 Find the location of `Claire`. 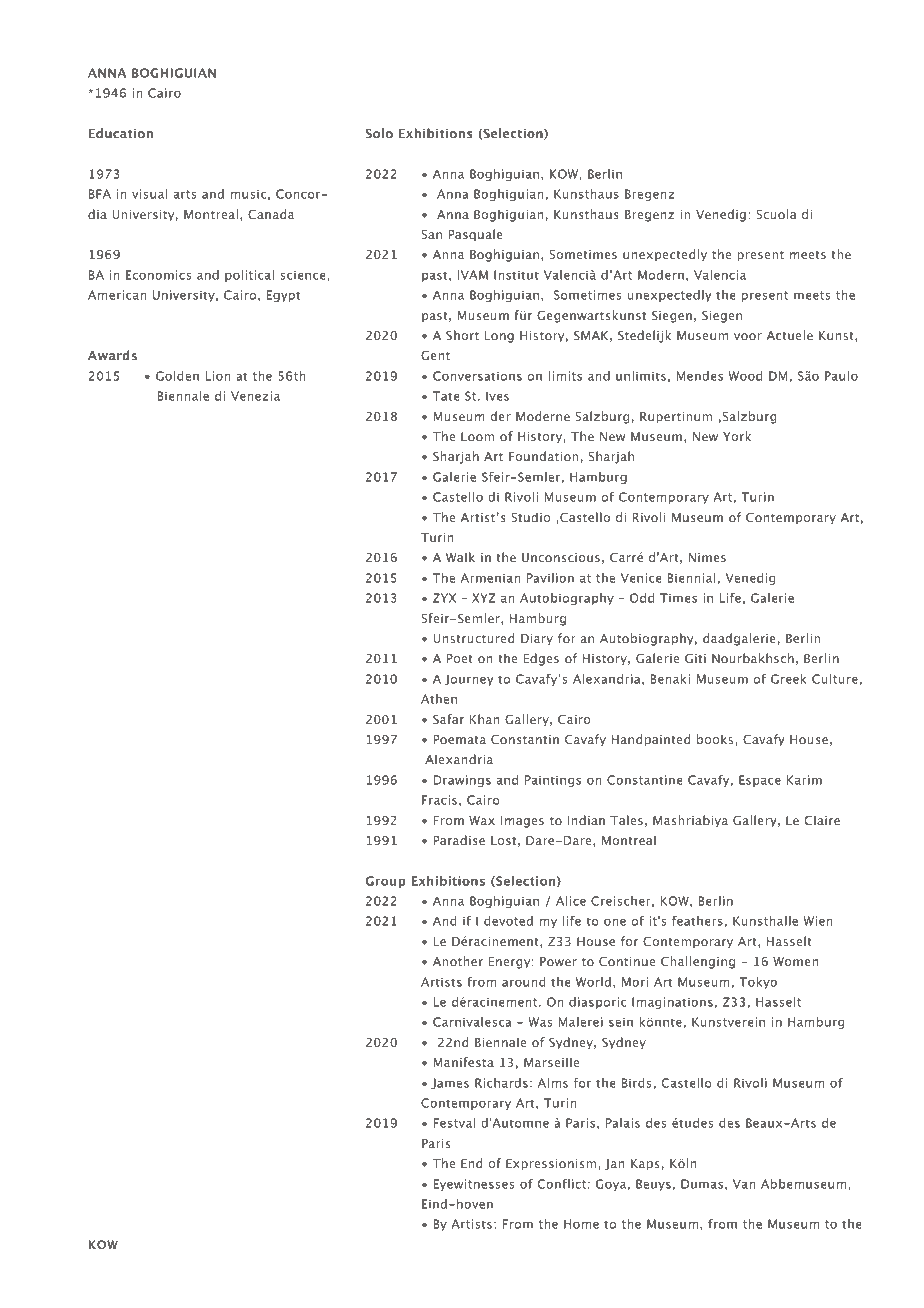

Claire is located at coordinates (822, 820).
